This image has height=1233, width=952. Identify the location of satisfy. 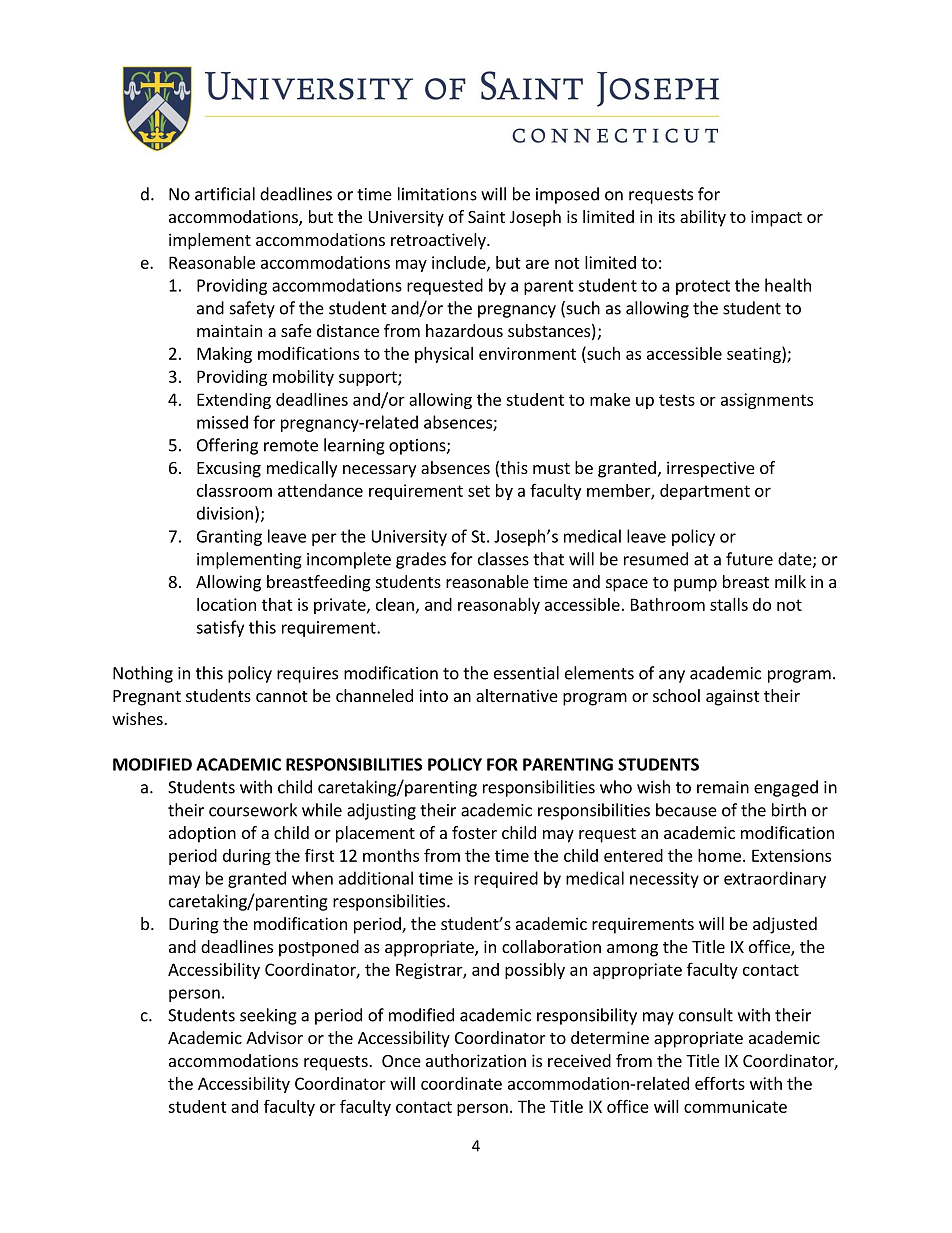
(220, 628).
